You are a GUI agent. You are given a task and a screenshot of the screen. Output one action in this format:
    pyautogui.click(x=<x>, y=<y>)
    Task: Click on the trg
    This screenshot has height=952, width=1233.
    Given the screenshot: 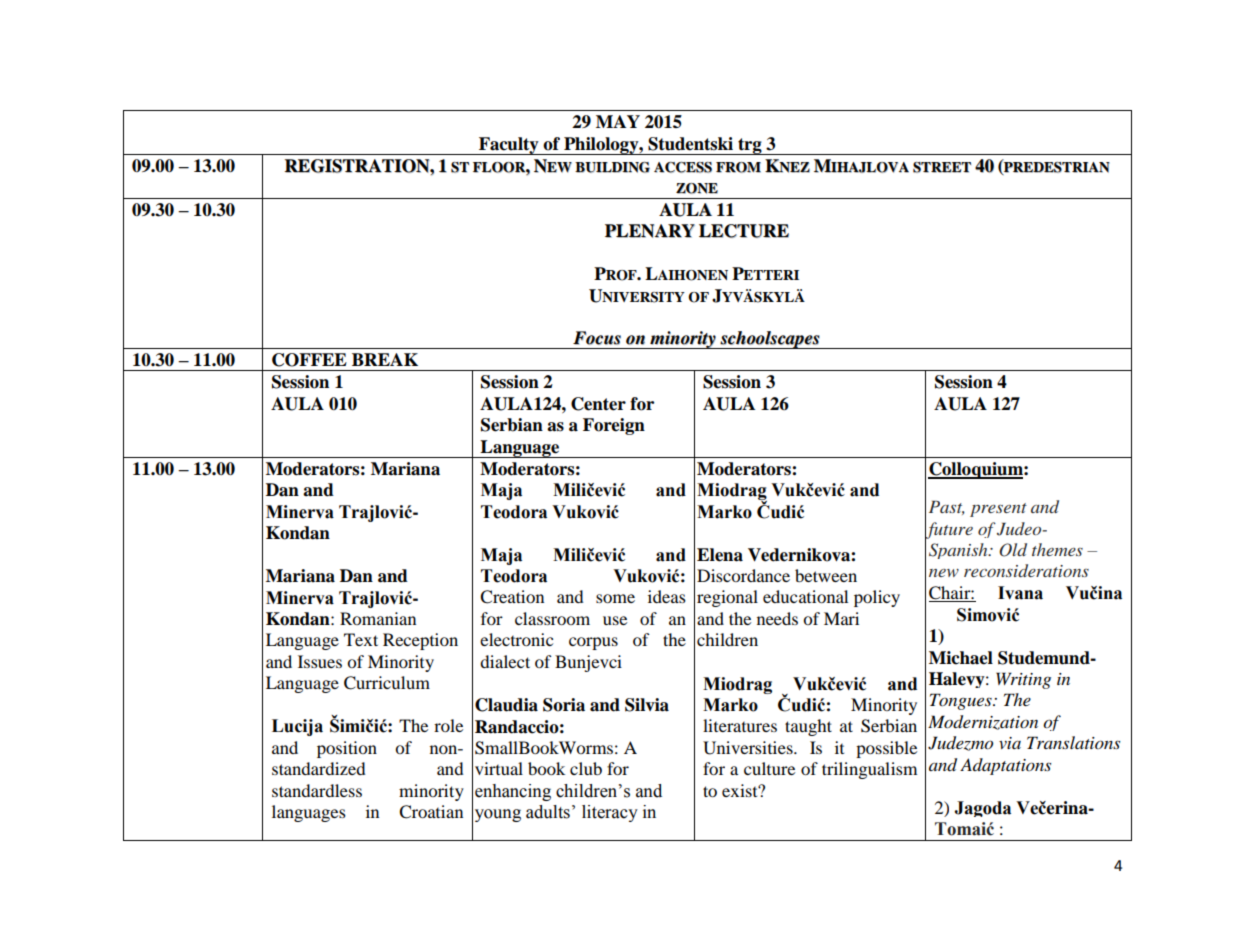 What is the action you would take?
    pyautogui.click(x=750, y=146)
